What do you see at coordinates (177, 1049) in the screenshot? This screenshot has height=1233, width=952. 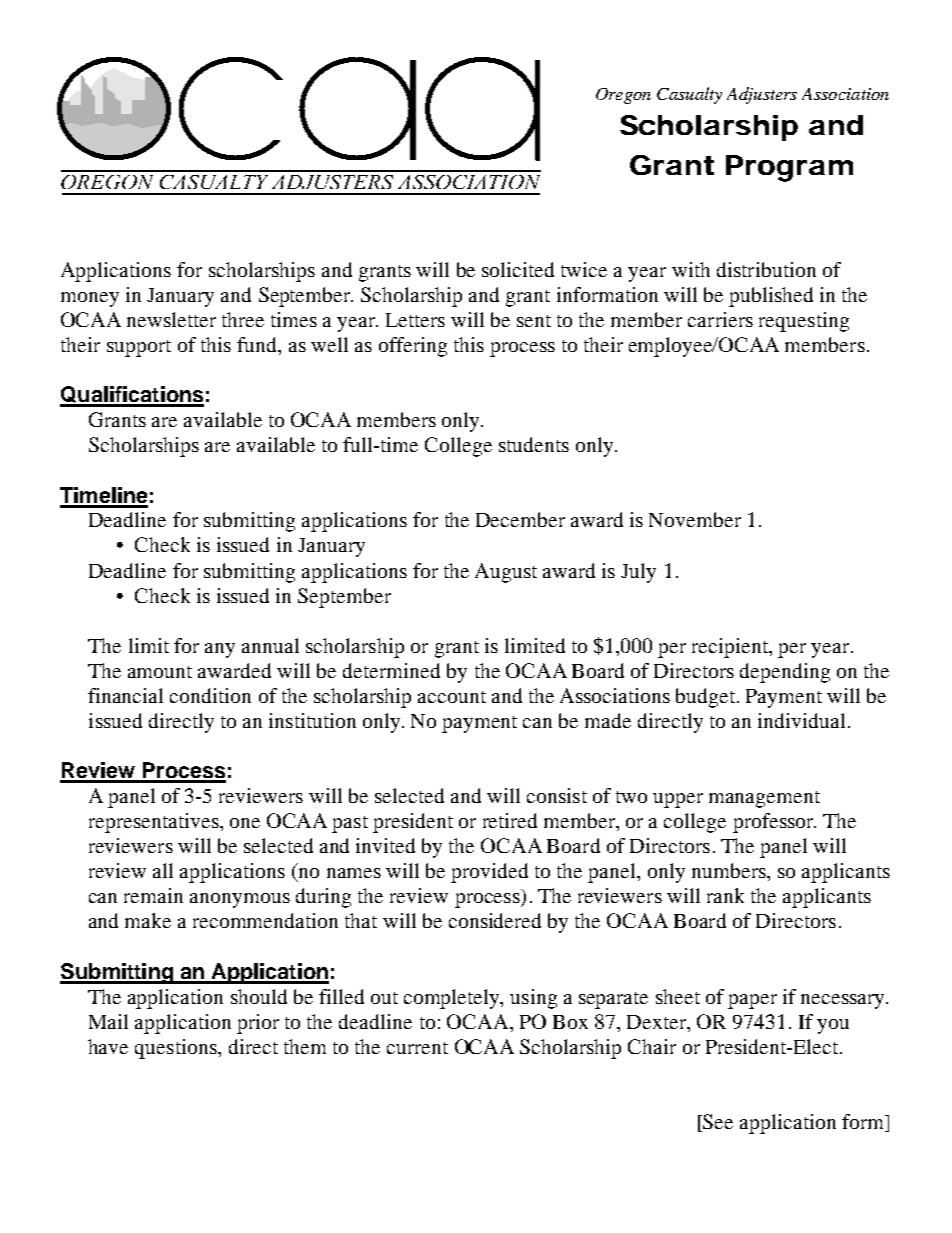 I see `questions` at bounding box center [177, 1049].
